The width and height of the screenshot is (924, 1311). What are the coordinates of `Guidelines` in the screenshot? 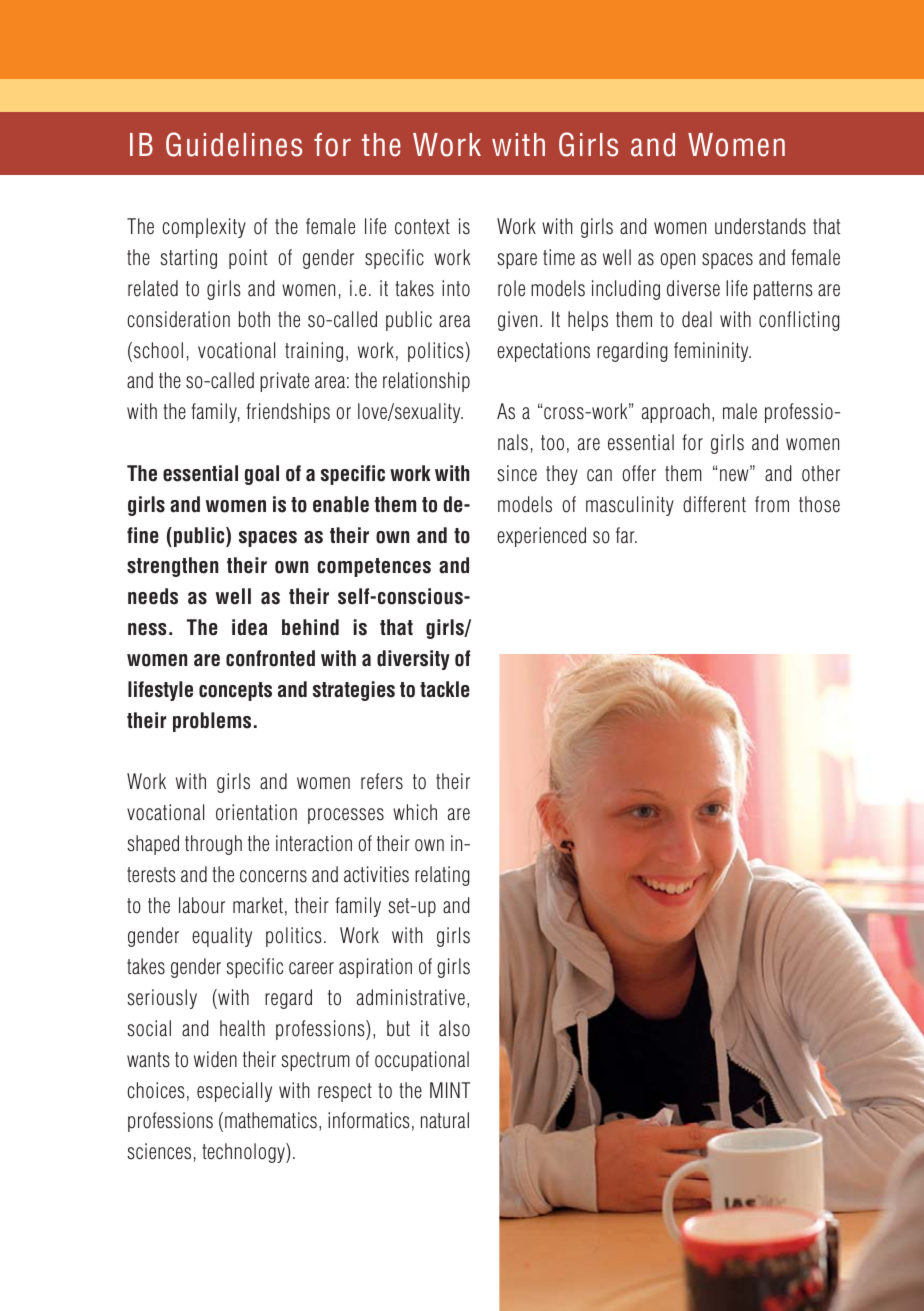 It's located at (234, 144).
